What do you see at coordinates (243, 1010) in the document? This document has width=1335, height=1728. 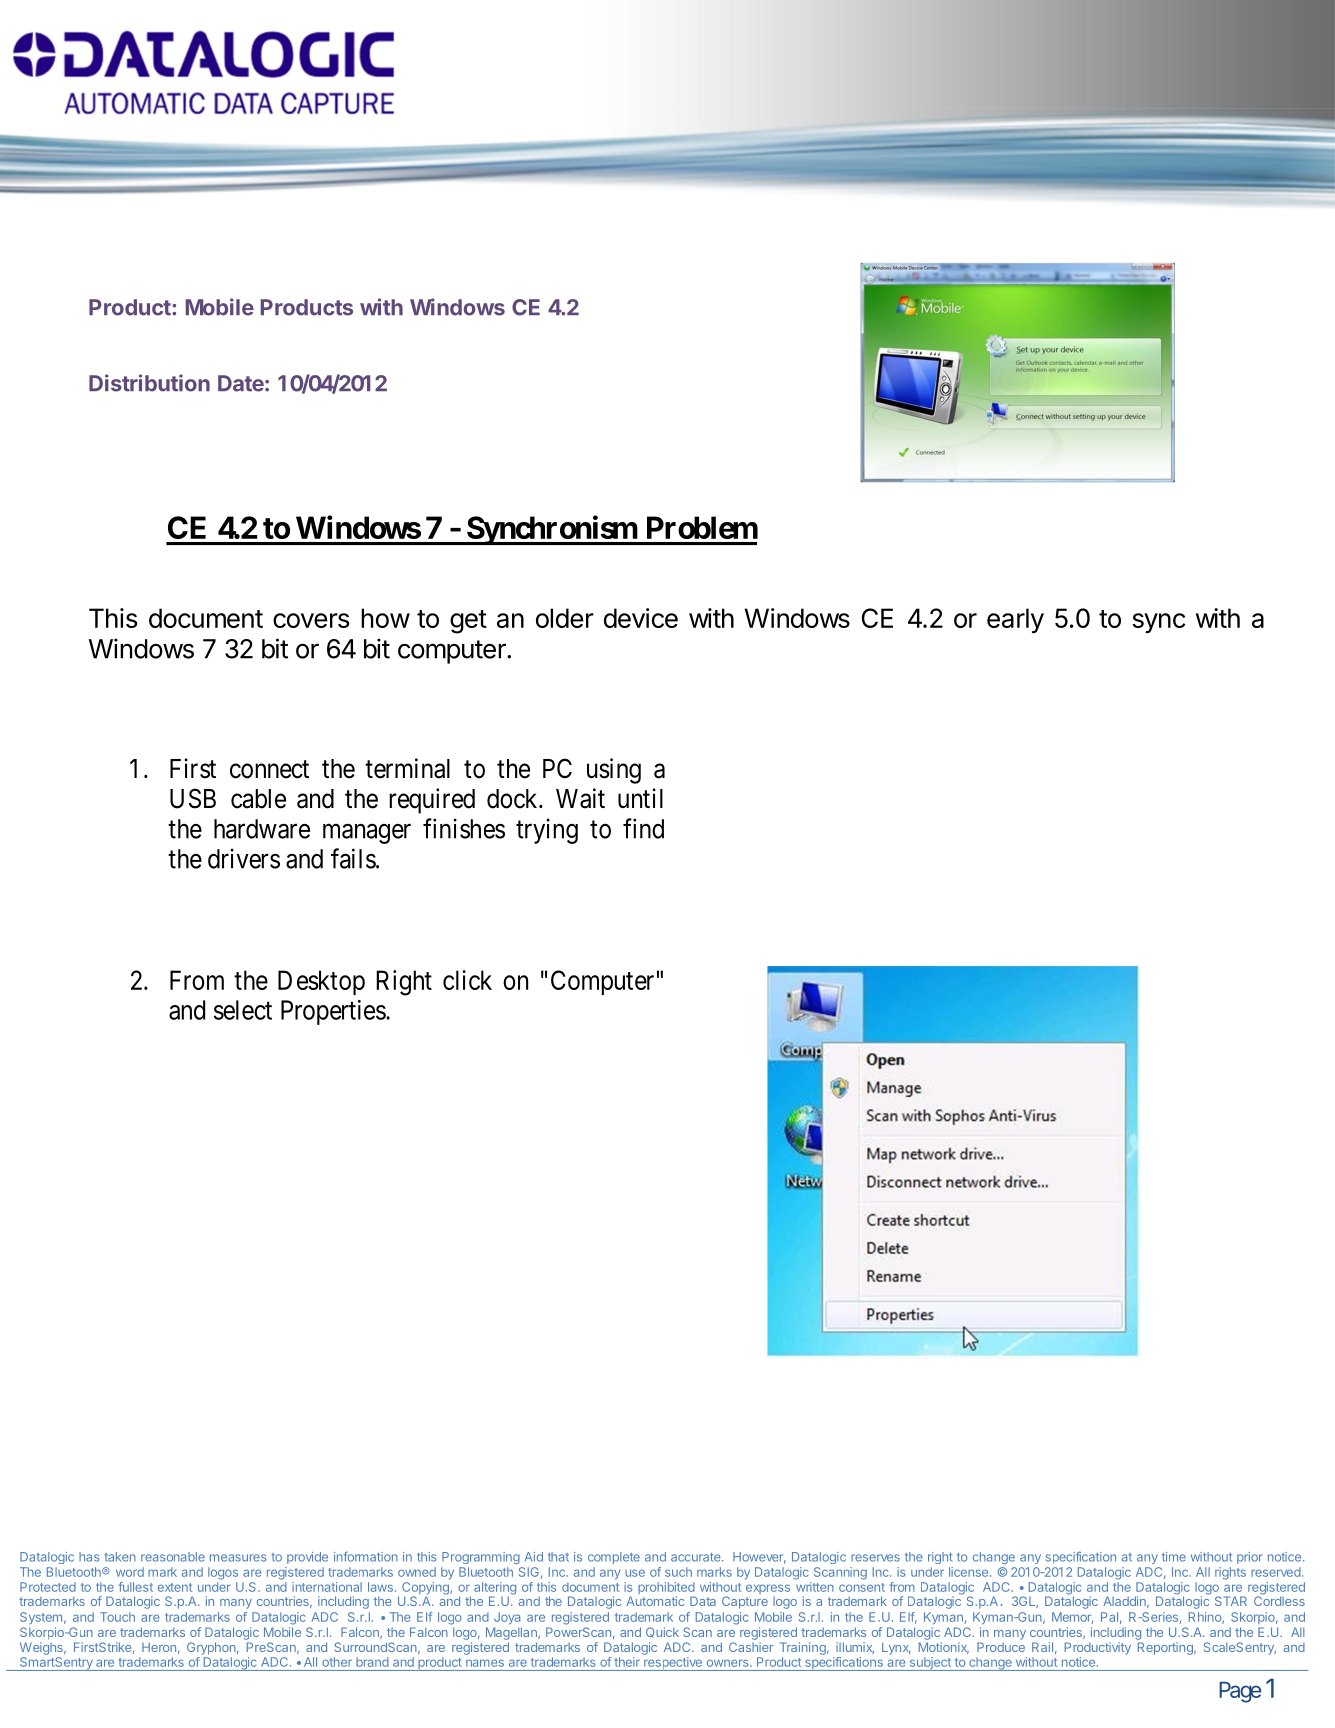 I see `select` at bounding box center [243, 1010].
